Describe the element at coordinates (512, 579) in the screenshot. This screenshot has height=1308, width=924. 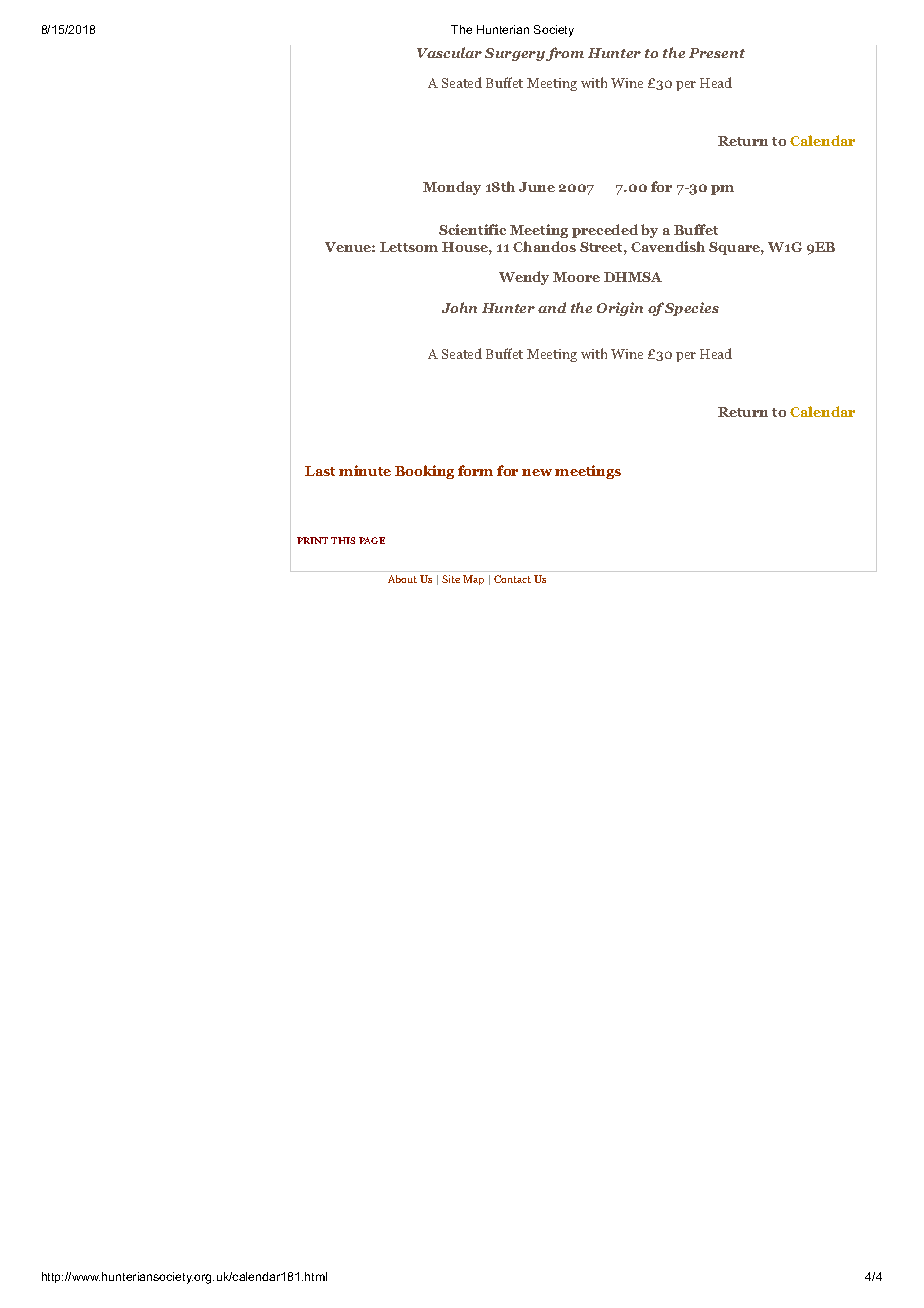
I see `Contact` at that location.
